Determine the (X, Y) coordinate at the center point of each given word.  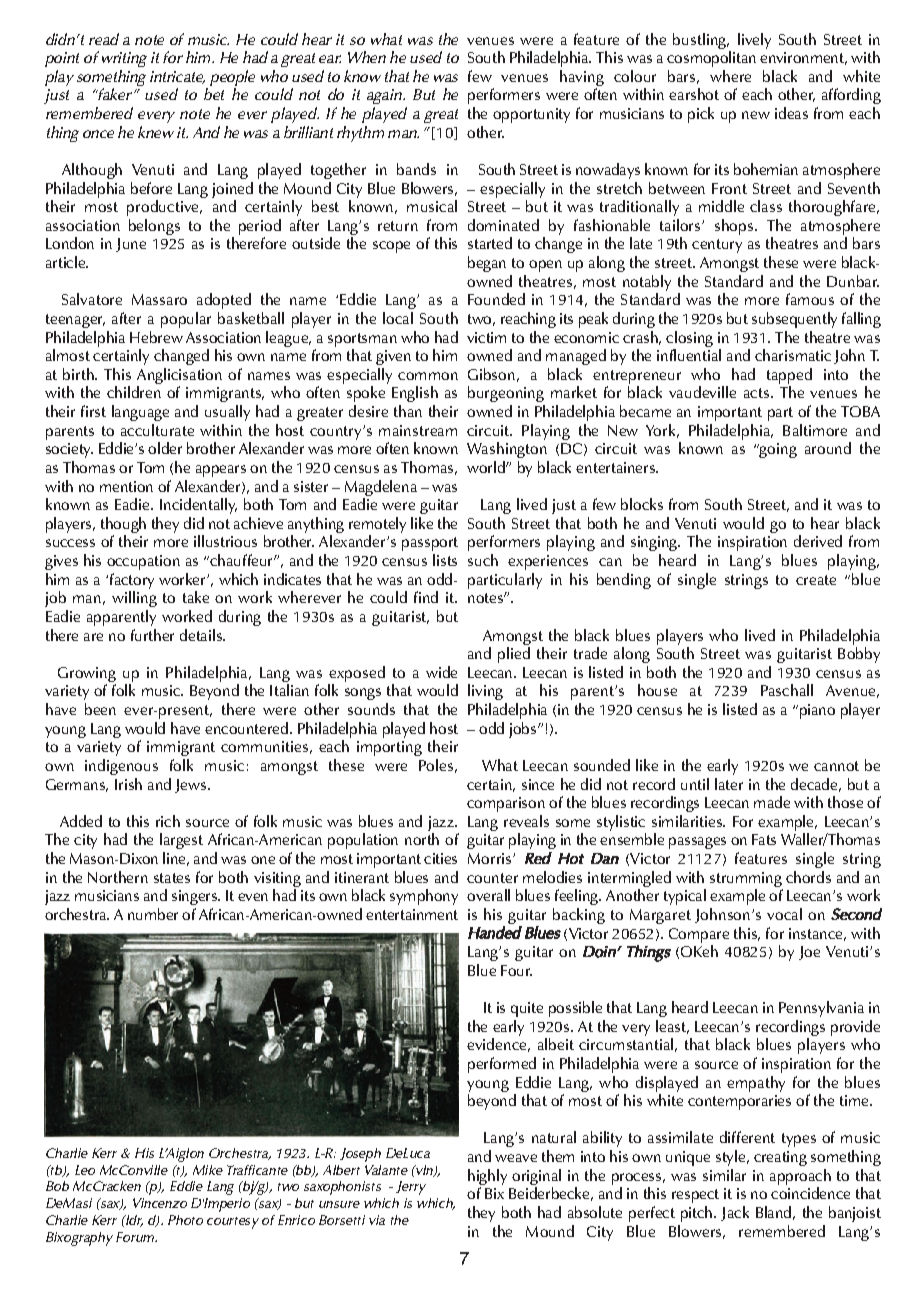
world (487, 467)
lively (754, 41)
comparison (506, 804)
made (772, 802)
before (151, 188)
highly (487, 1177)
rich (168, 821)
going (777, 450)
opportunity (531, 115)
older (165, 448)
